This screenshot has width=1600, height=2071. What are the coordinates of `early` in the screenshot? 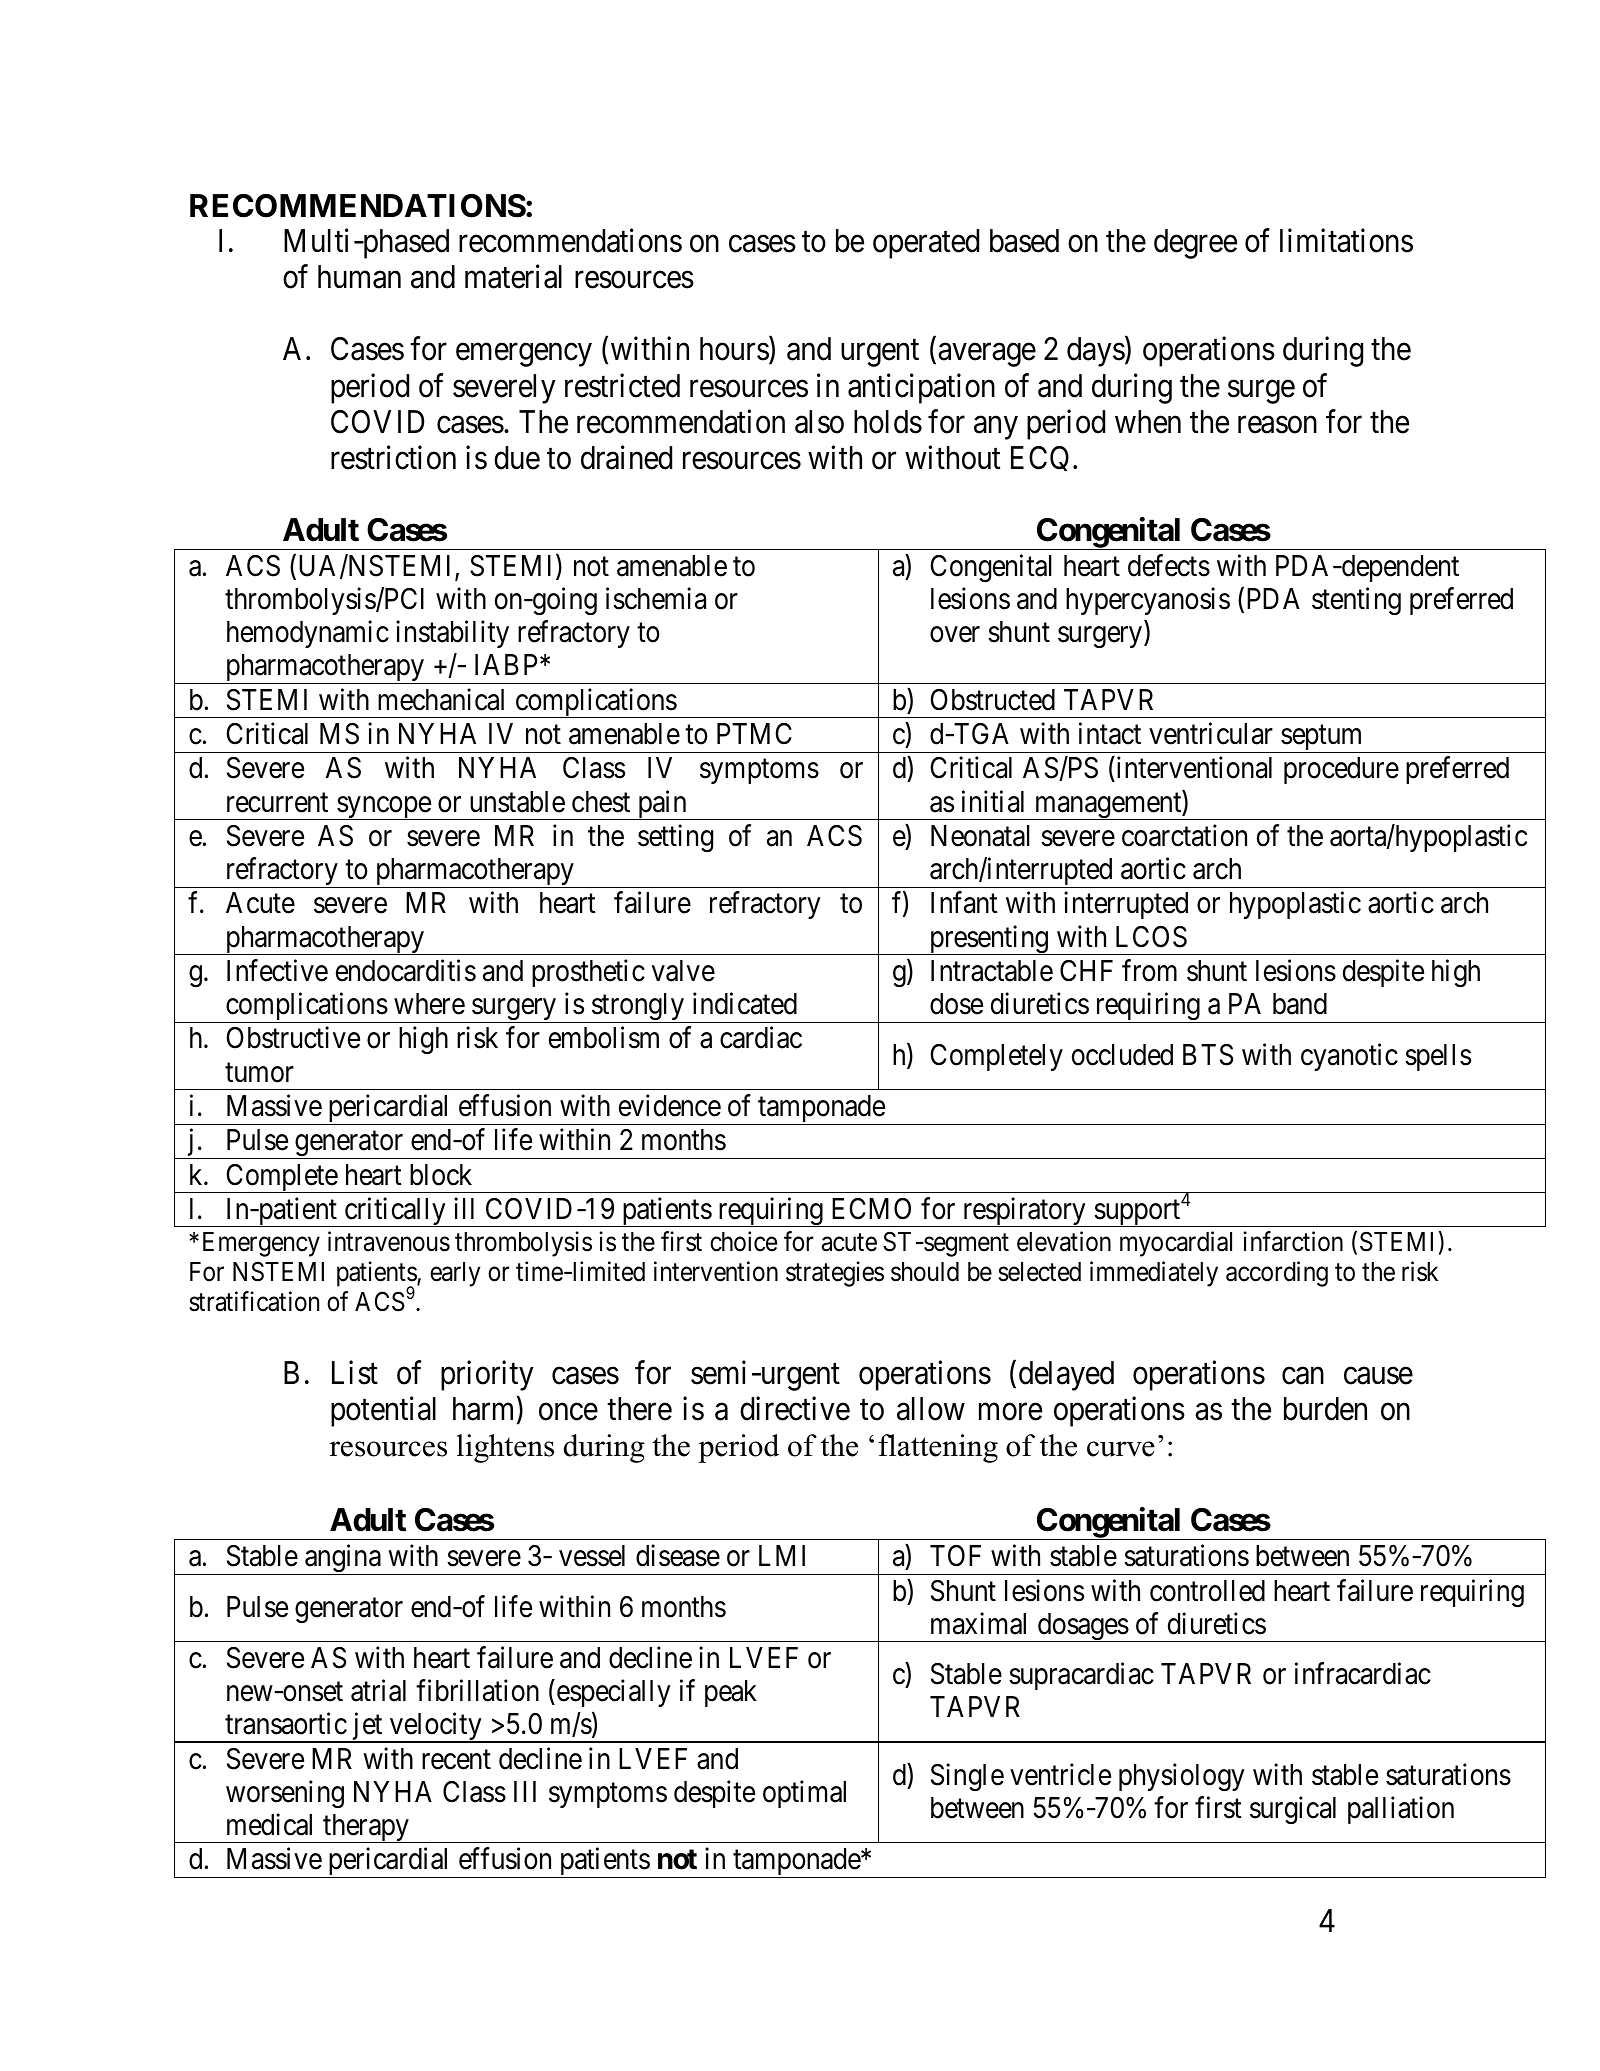 It's located at (455, 1274).
